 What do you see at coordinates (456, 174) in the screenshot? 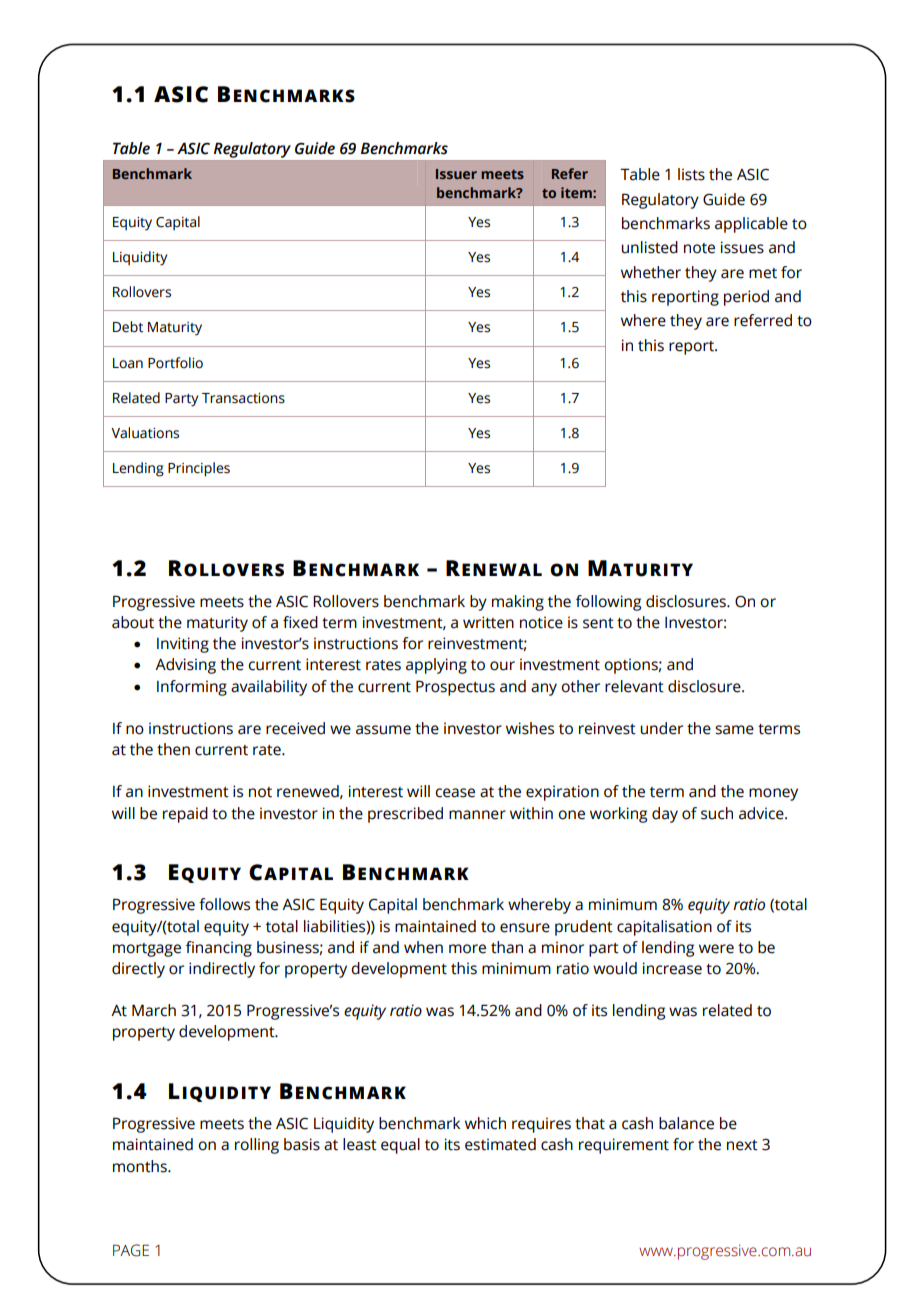
I see `Issuer` at bounding box center [456, 174].
